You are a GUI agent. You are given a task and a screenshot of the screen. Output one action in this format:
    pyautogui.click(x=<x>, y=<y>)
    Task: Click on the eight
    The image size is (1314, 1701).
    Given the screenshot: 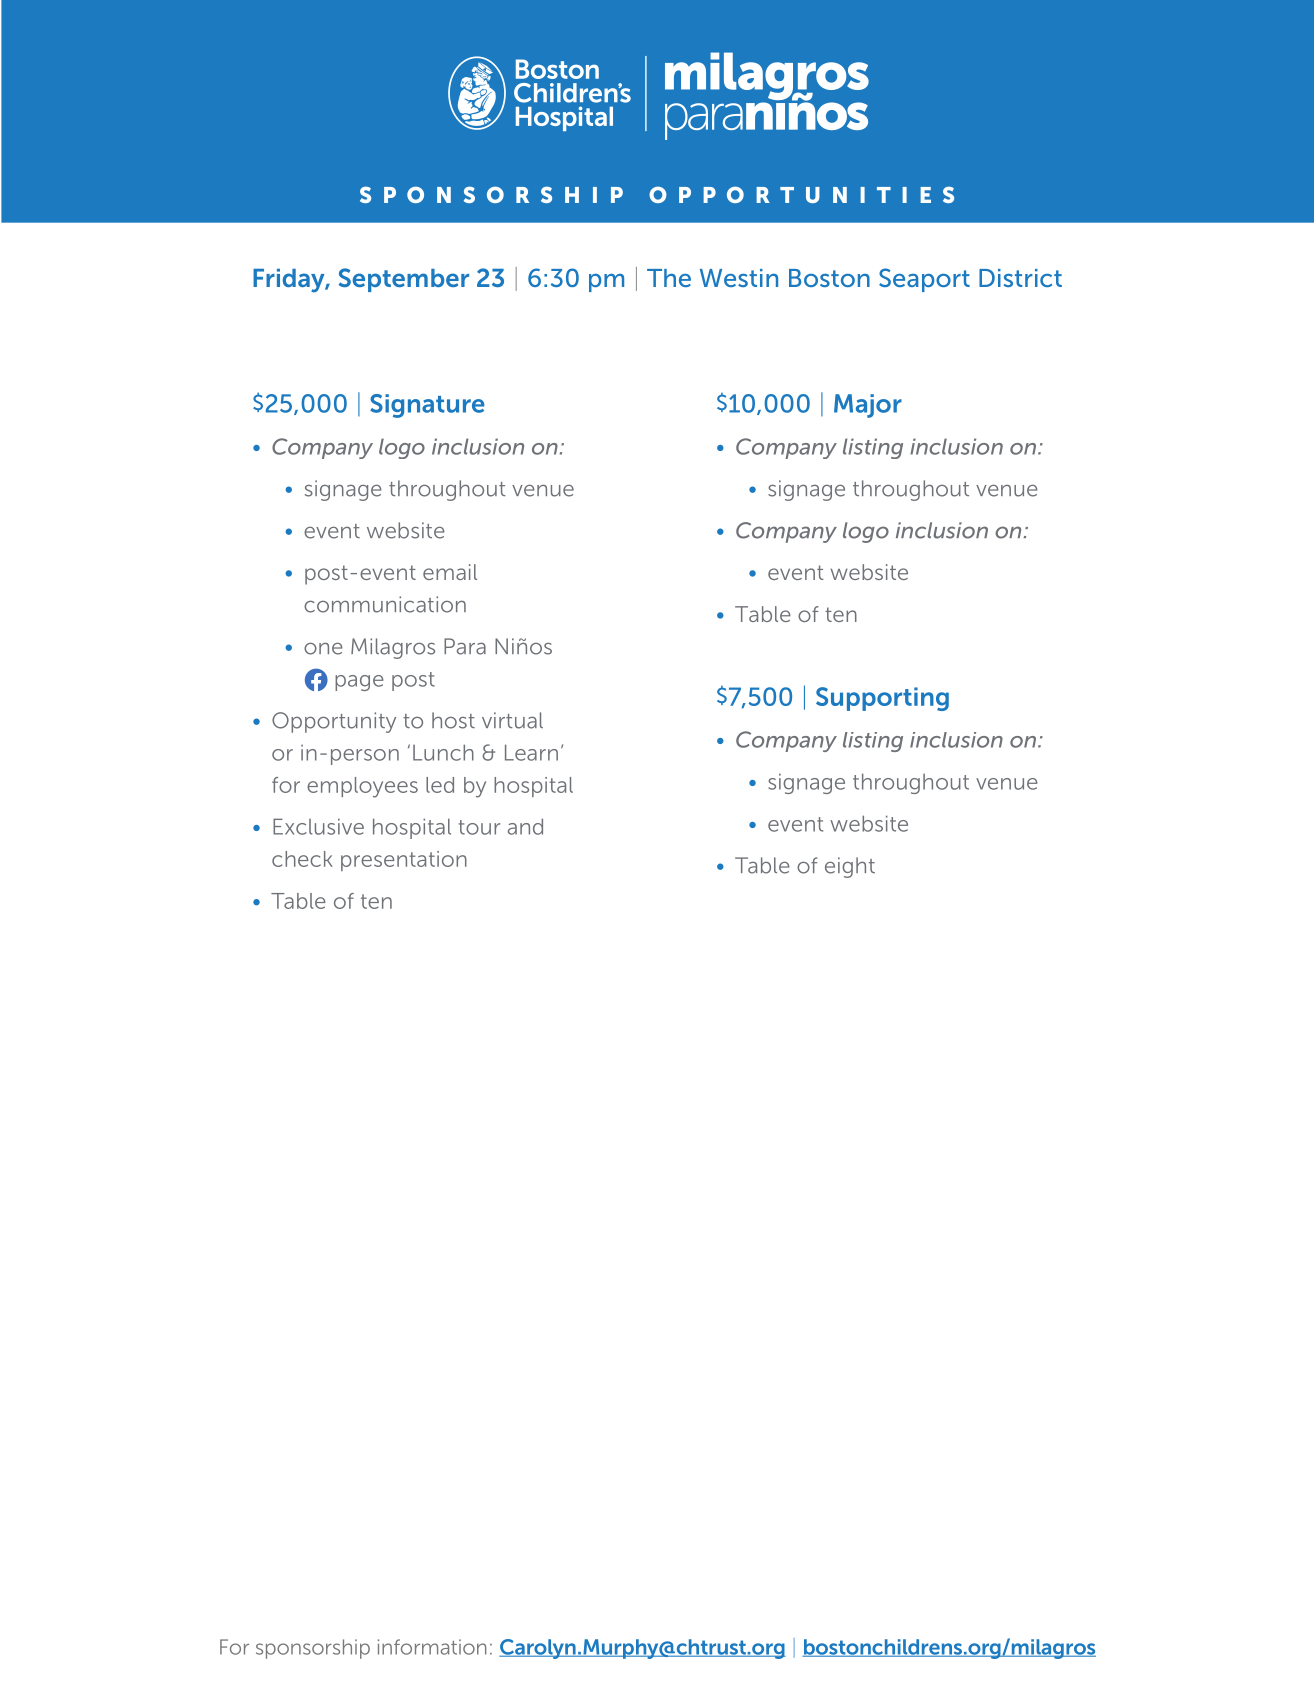 What is the action you would take?
    pyautogui.click(x=850, y=867)
